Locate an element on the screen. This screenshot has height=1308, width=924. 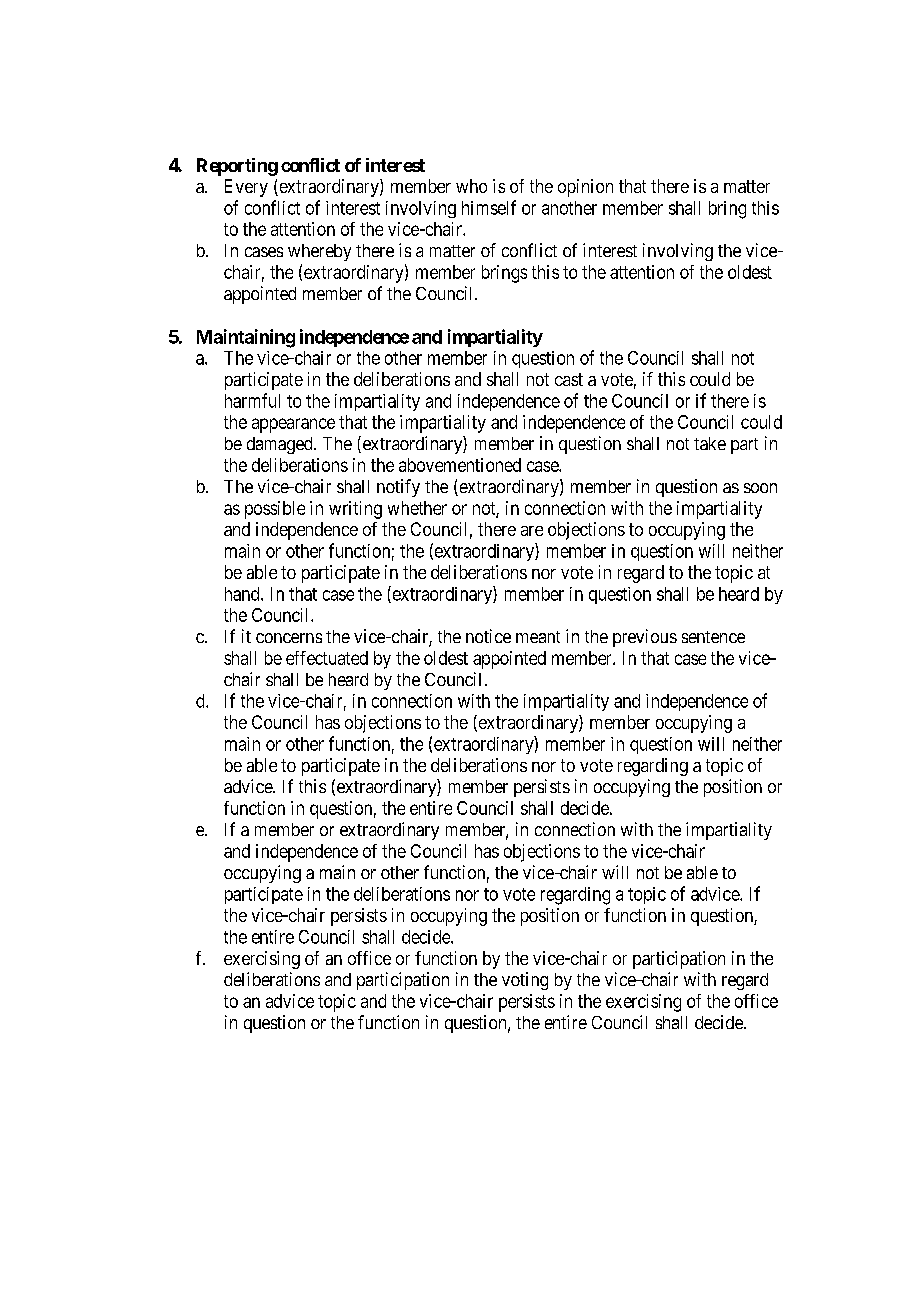
whereby is located at coordinates (319, 252).
